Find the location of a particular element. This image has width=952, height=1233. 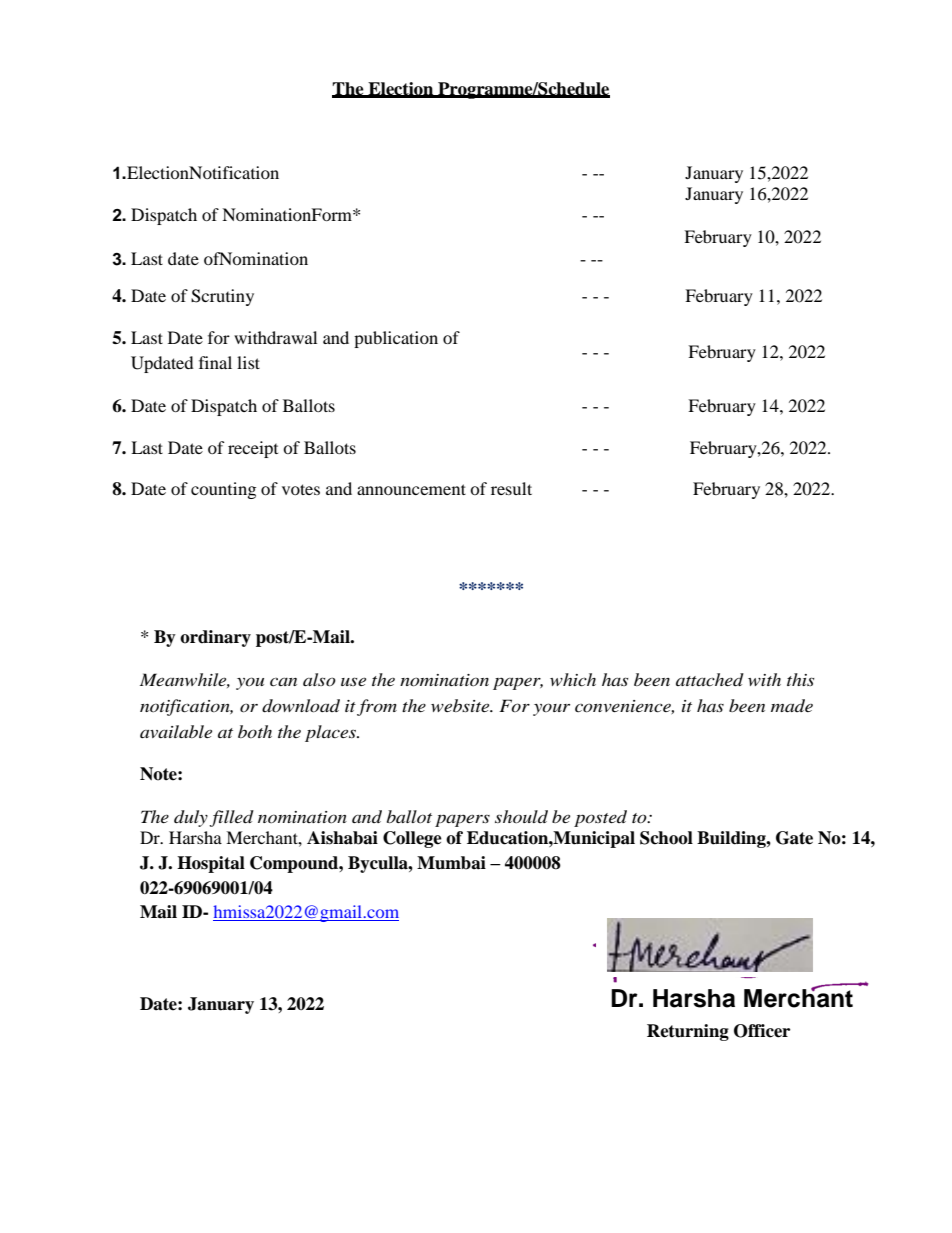

attached is located at coordinates (710, 680).
